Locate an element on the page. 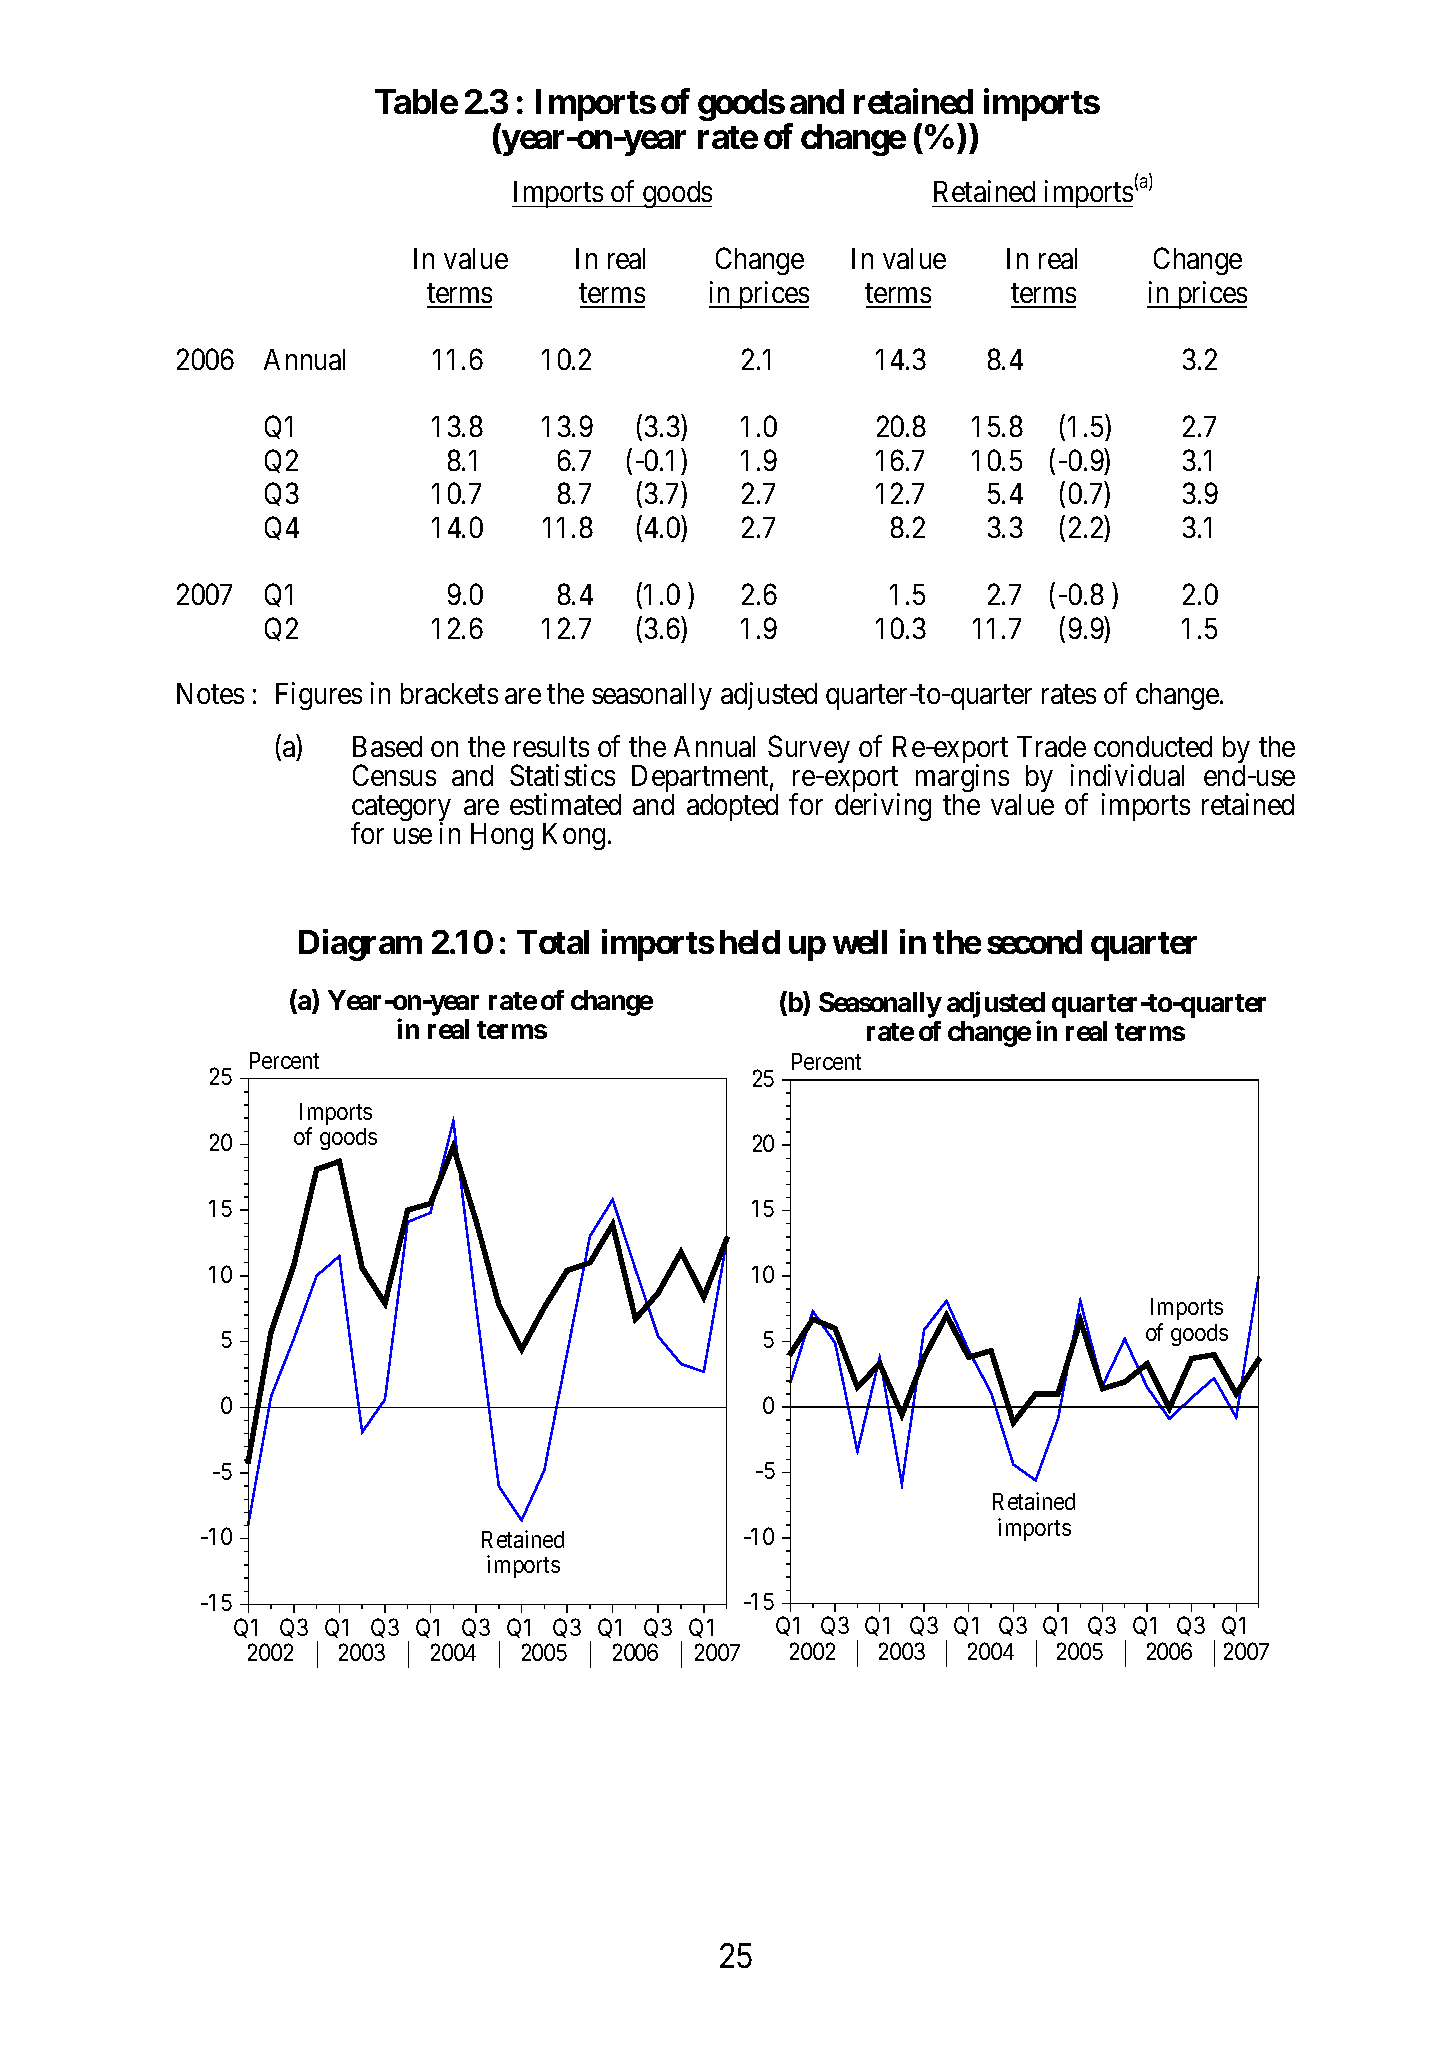 The image size is (1451, 2053). Based is located at coordinates (387, 746).
